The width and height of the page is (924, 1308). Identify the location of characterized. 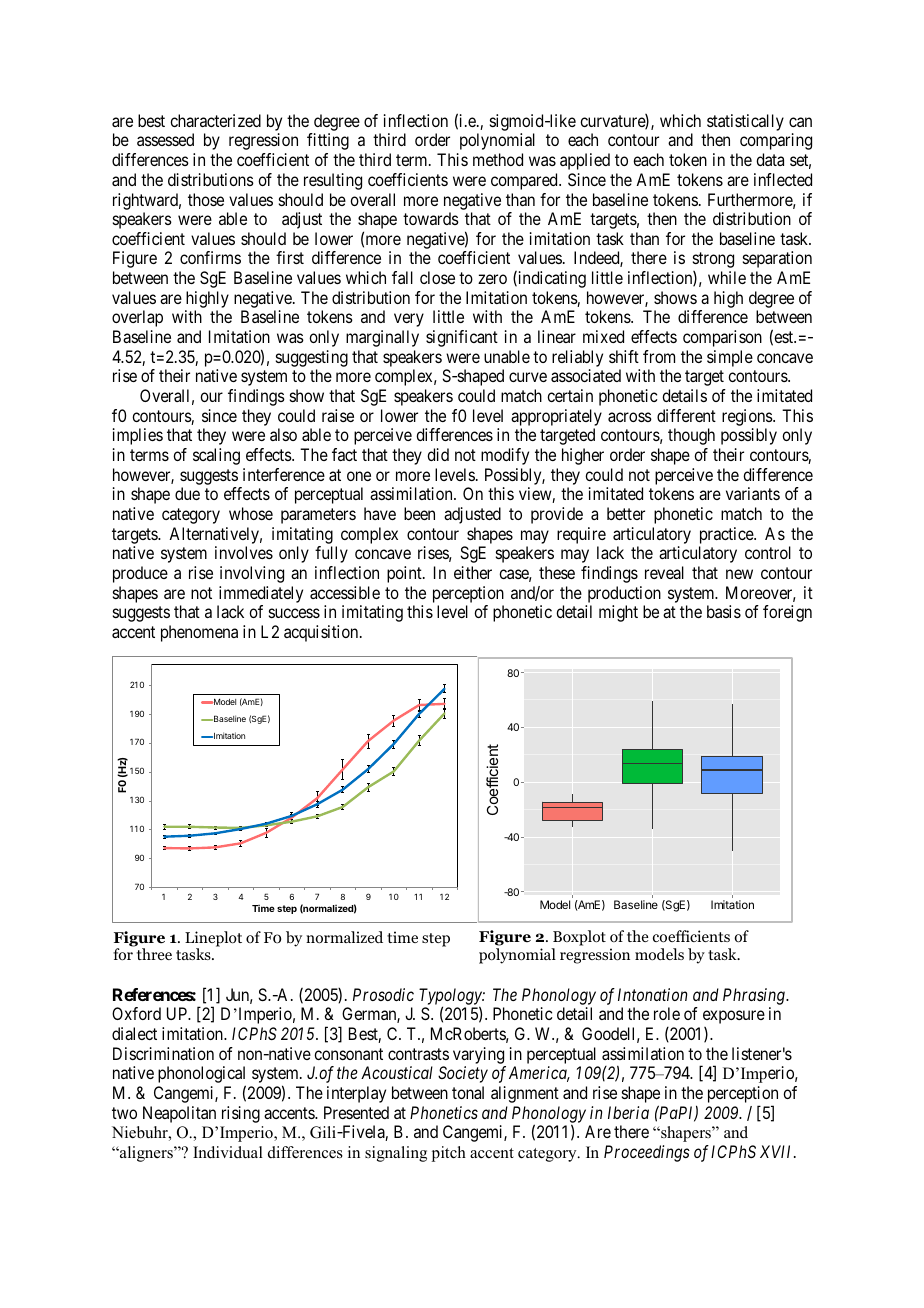
(215, 120).
